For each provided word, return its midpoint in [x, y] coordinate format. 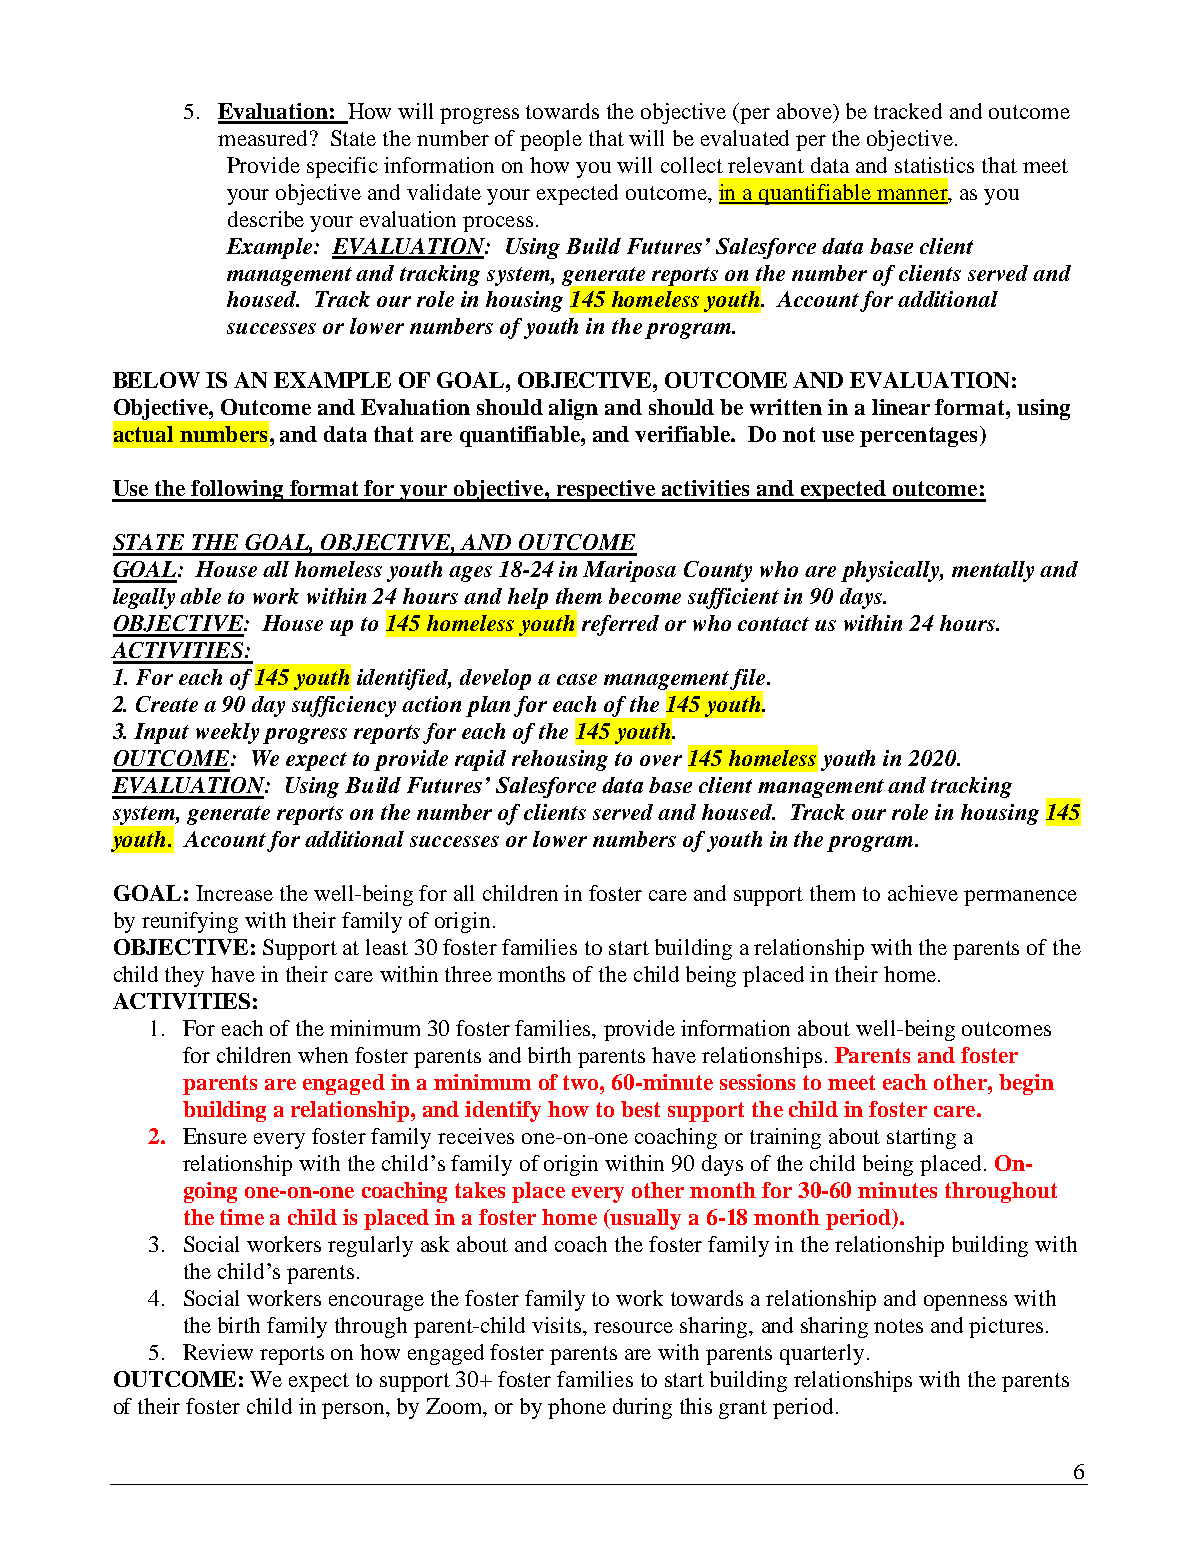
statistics [934, 165]
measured [262, 138]
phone [577, 1408]
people [551, 140]
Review [218, 1352]
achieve [923, 893]
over [661, 760]
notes [898, 1326]
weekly [227, 733]
